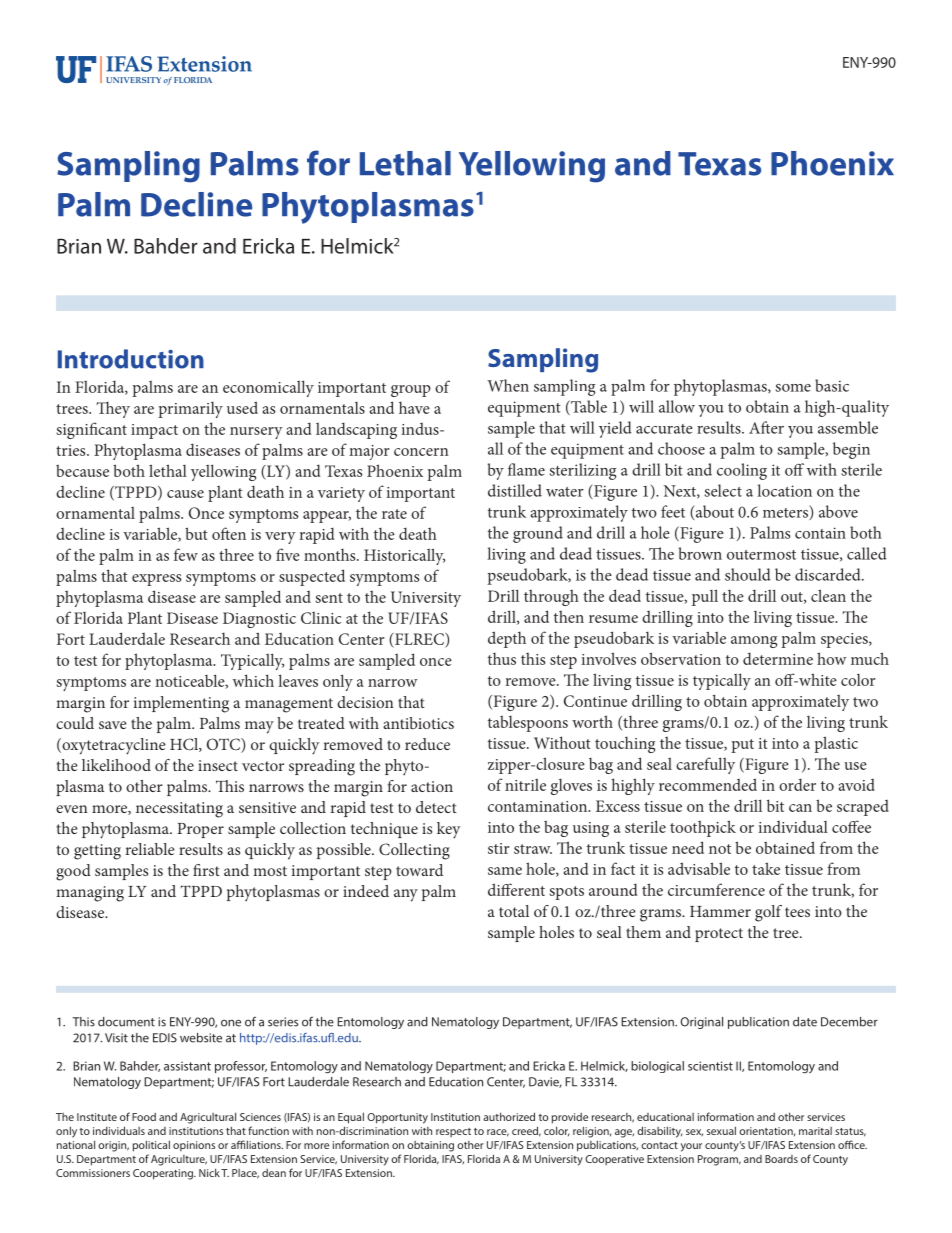 The image size is (952, 1233). I want to click on total, so click(514, 911).
